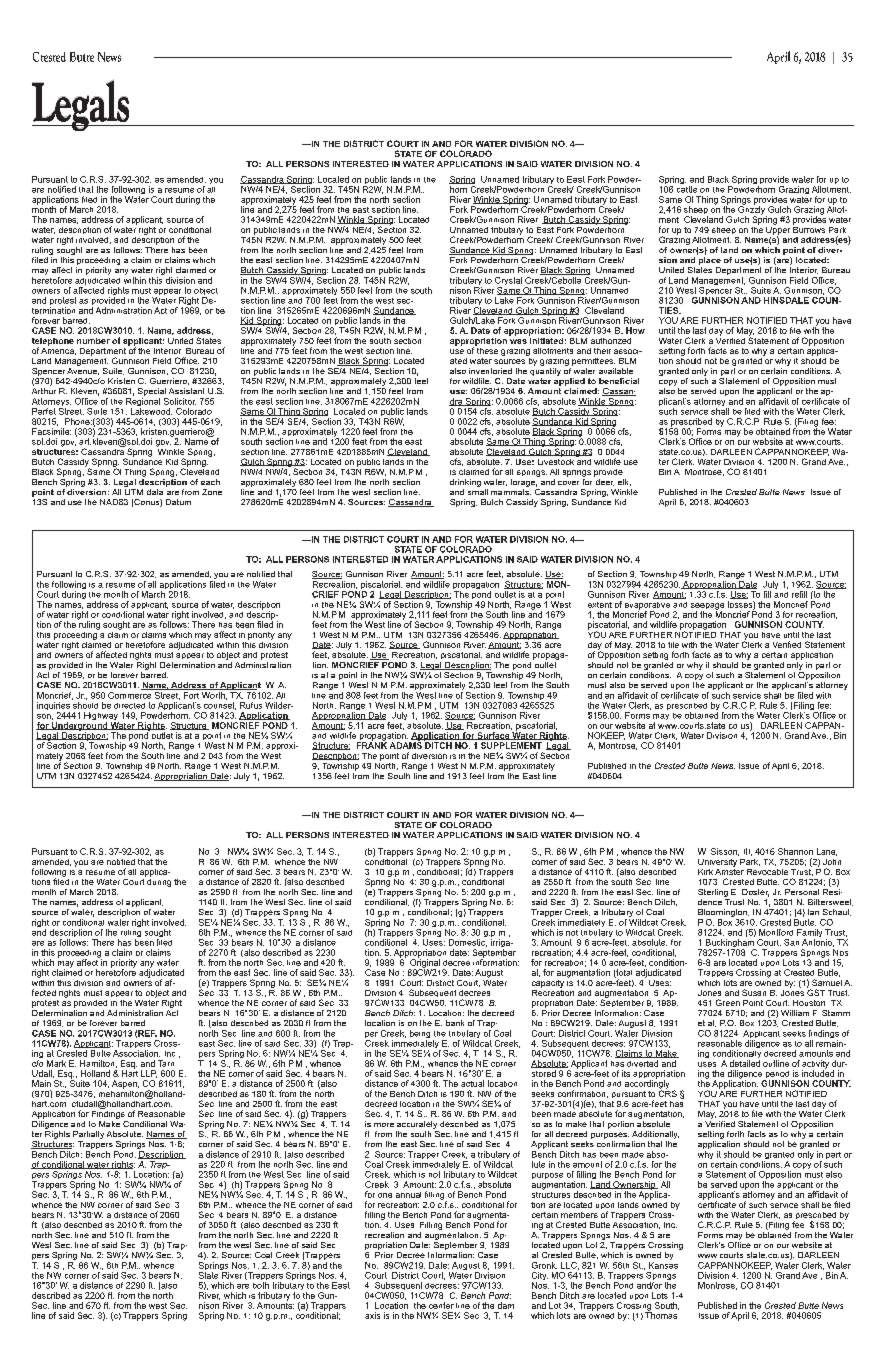 The image size is (887, 1372). I want to click on cover, so click(568, 483).
